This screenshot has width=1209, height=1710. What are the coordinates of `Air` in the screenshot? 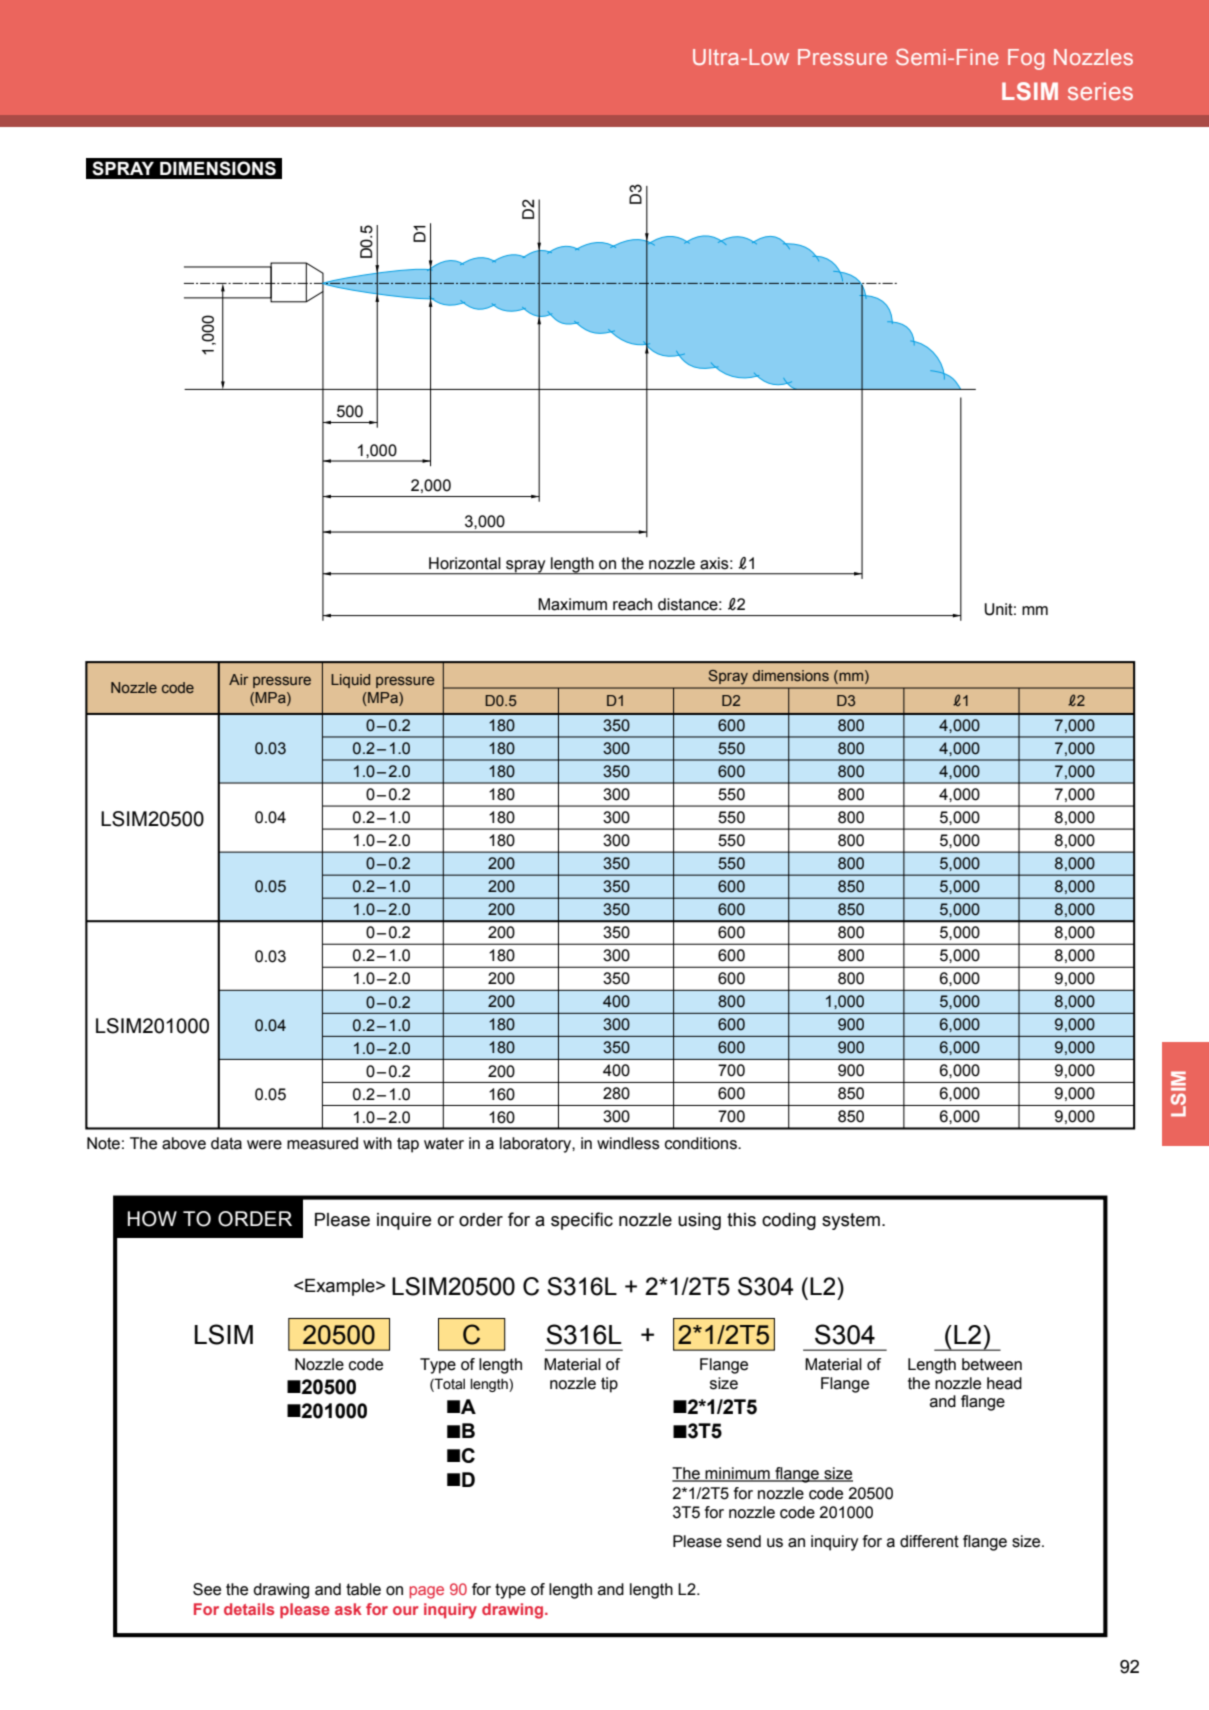 It's located at (238, 679).
